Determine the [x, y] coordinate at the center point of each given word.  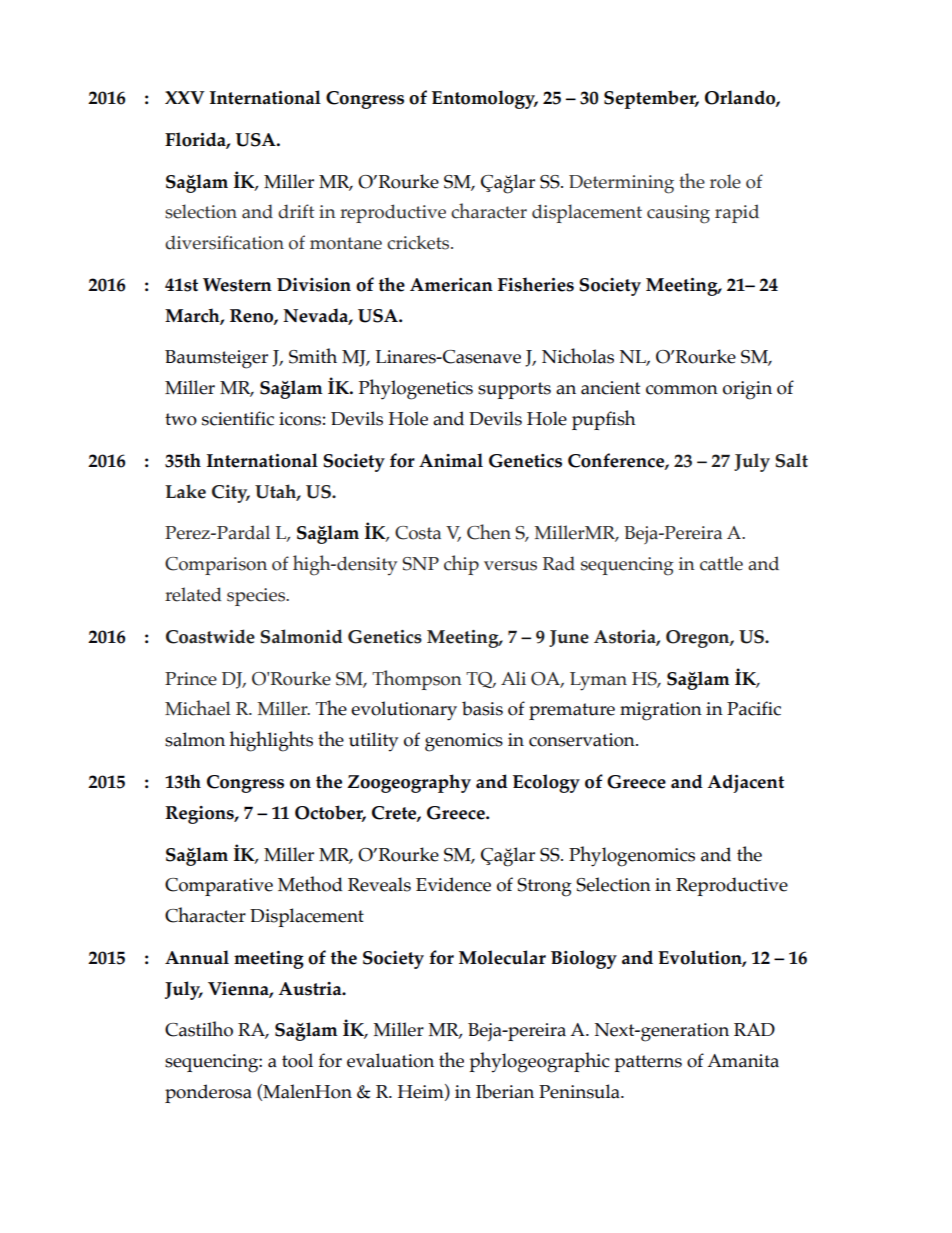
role [725, 181]
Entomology [485, 99]
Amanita [743, 1061]
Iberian [505, 1091]
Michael [198, 708]
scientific [238, 418]
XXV [185, 97]
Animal [451, 460]
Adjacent [745, 783]
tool [297, 1060]
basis [482, 708]
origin [747, 390]
